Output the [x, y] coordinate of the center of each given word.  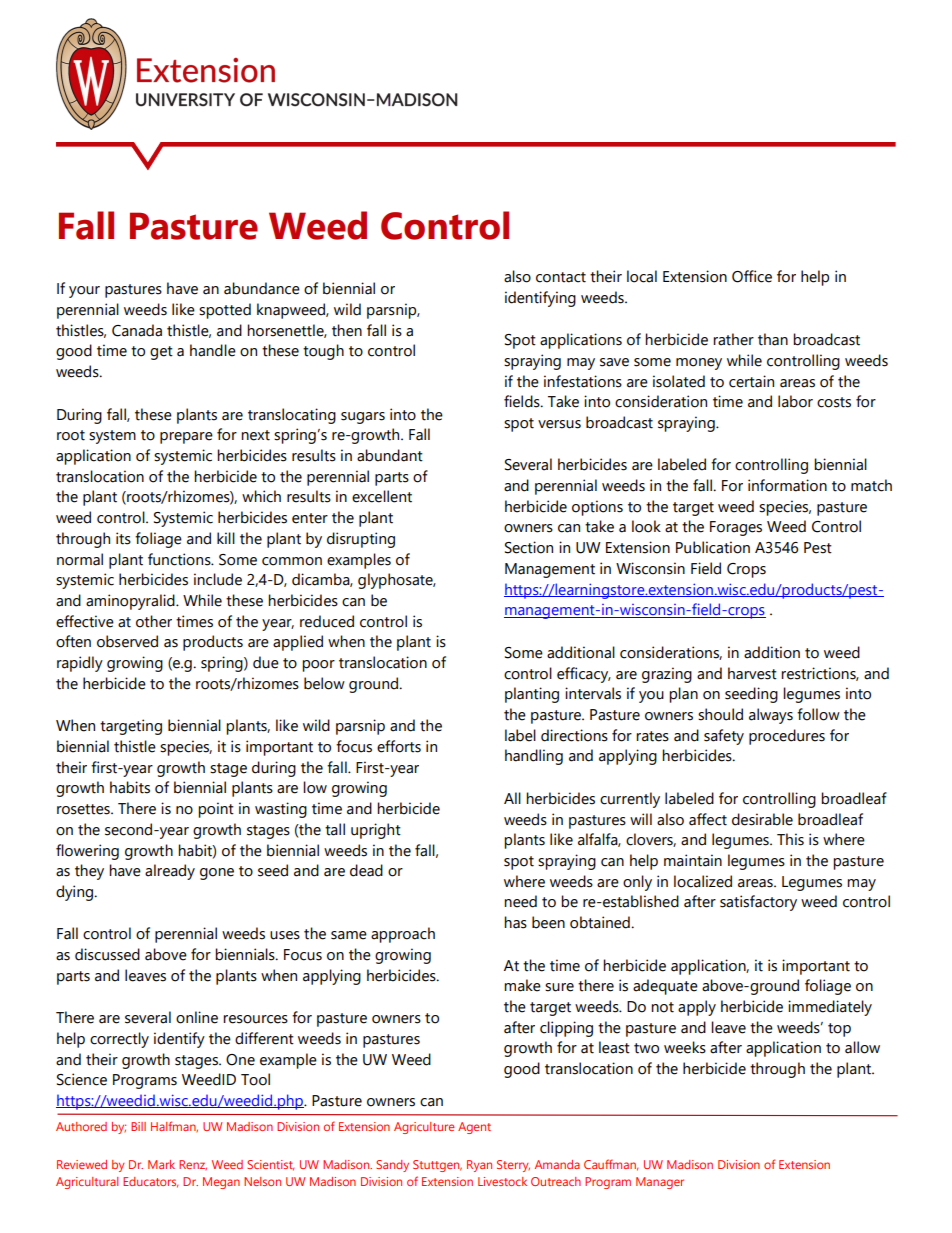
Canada [137, 330]
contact [561, 277]
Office [752, 276]
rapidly [80, 664]
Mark [161, 1164]
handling [534, 757]
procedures [787, 737]
